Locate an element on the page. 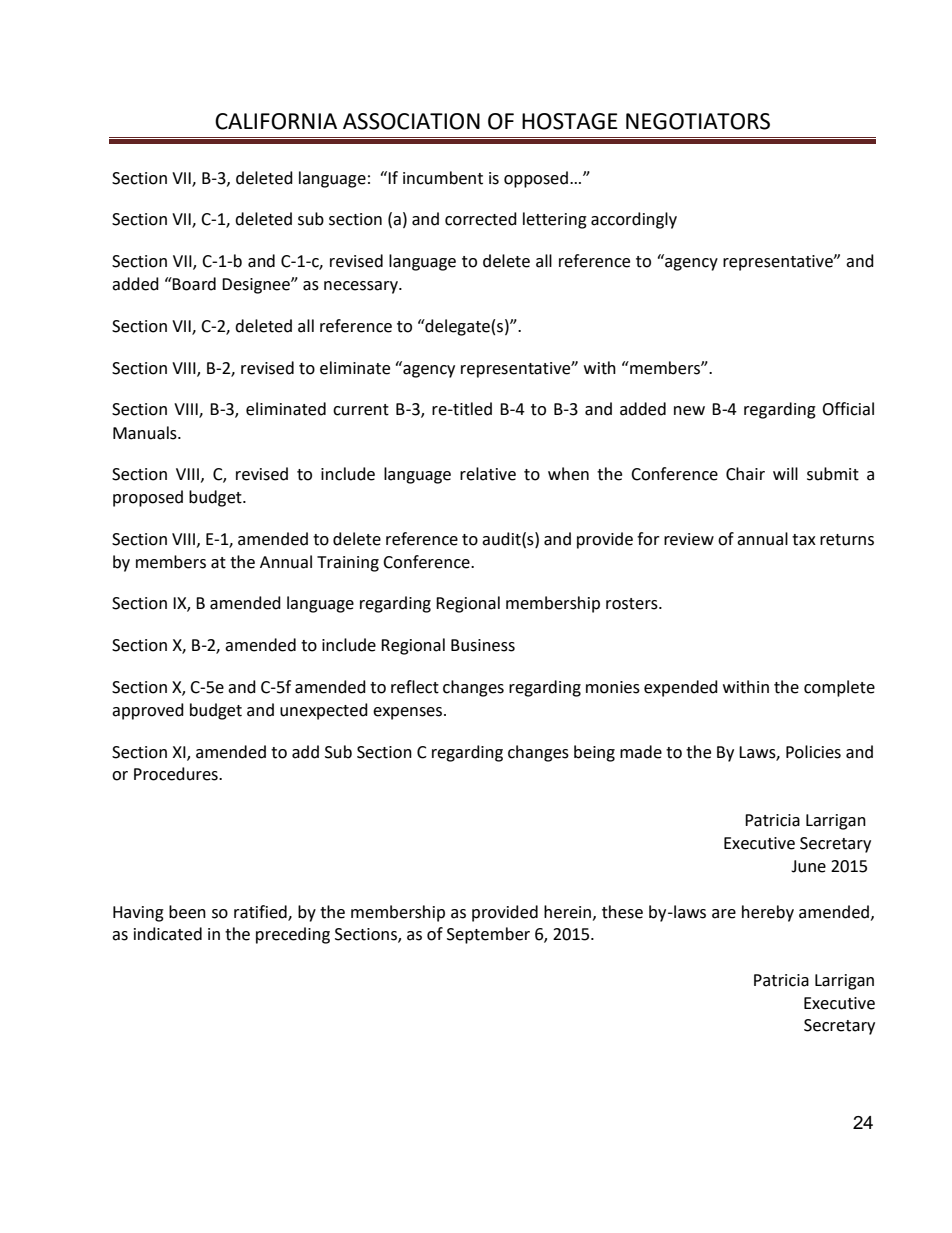  Chair is located at coordinates (745, 474).
